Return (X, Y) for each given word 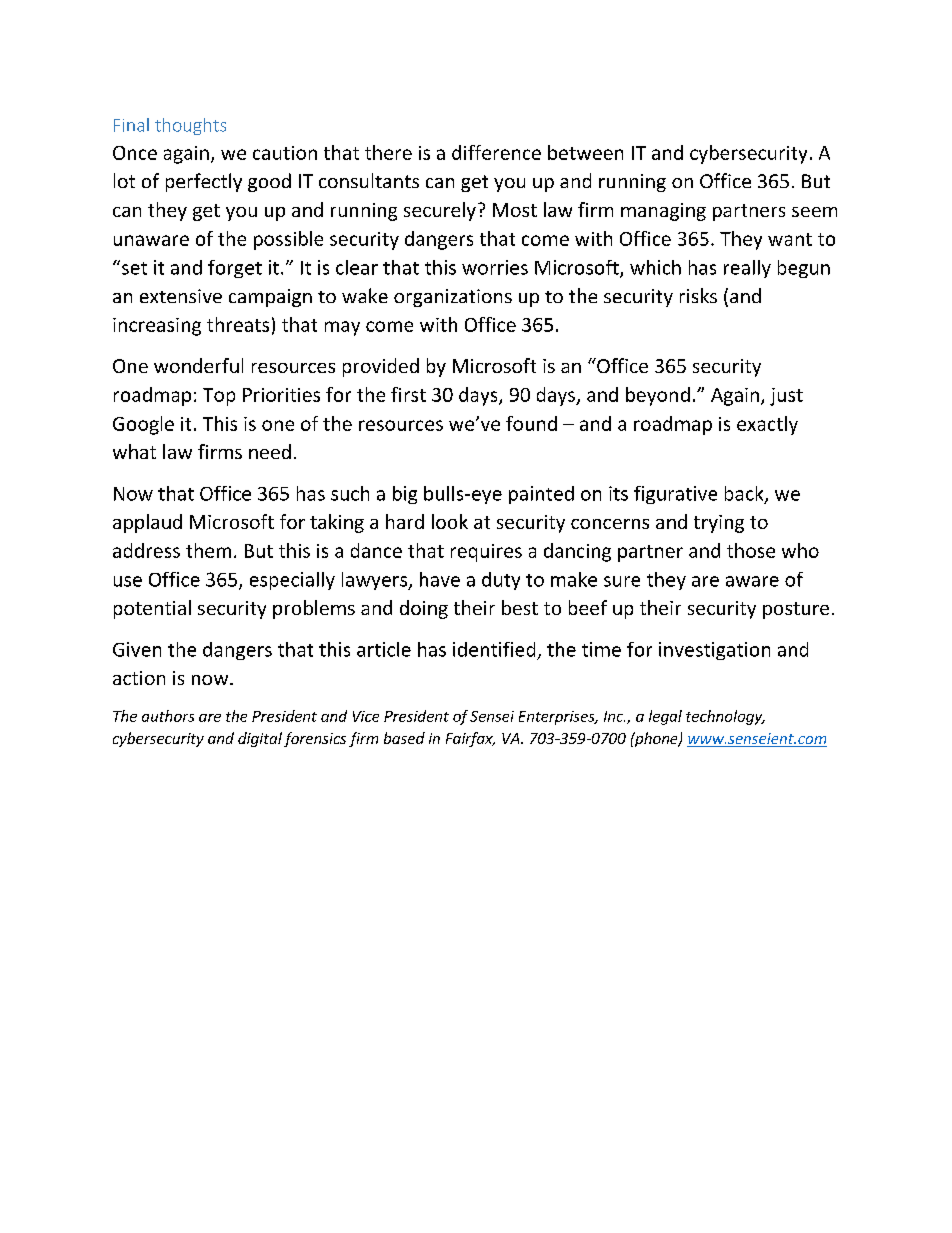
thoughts (190, 126)
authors (168, 716)
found (531, 423)
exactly (767, 425)
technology (725, 717)
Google (143, 425)
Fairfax (470, 739)
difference (496, 152)
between (585, 152)
